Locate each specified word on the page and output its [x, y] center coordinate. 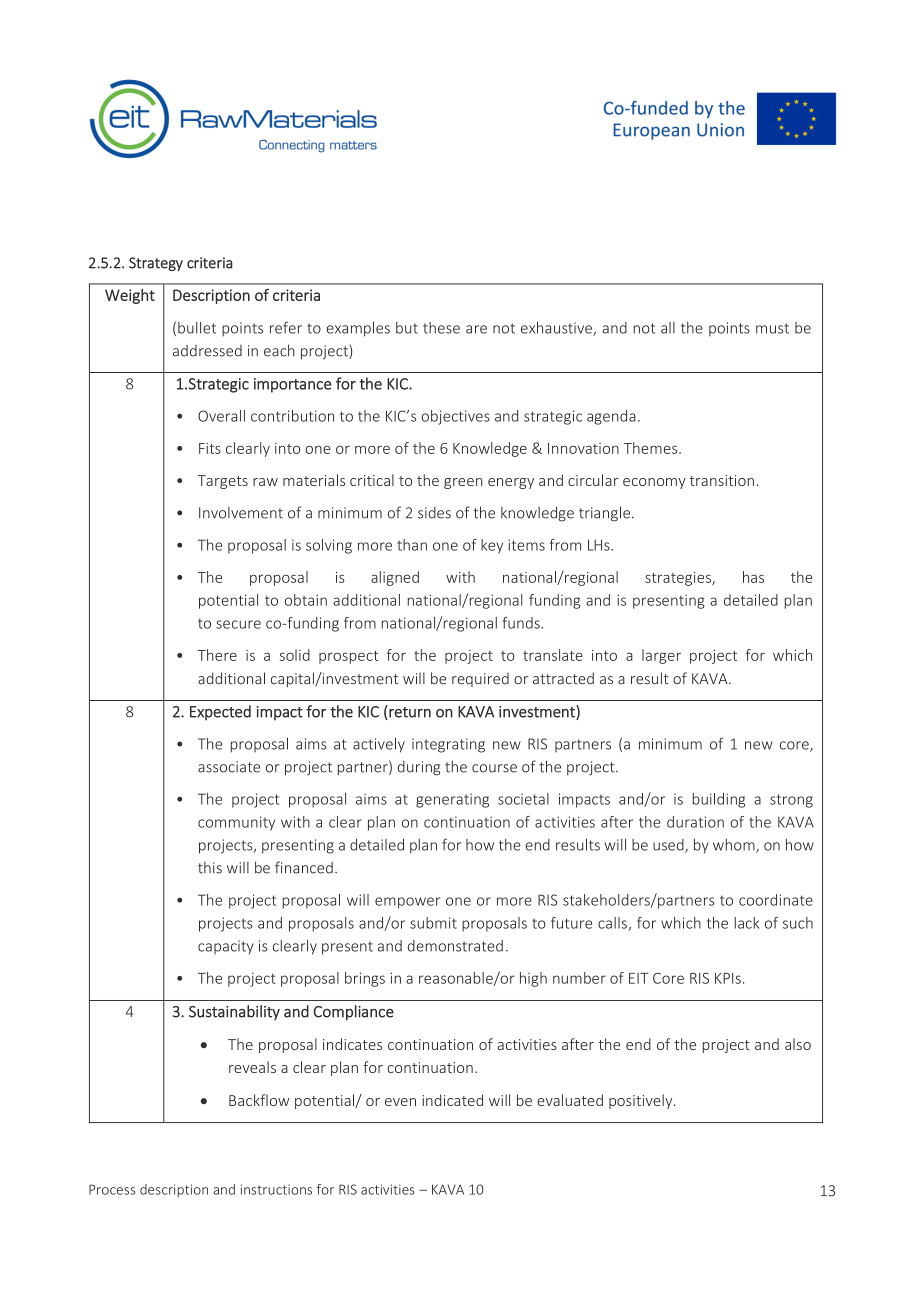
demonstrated [455, 946]
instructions [276, 1189]
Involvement [241, 513]
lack [747, 923]
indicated [452, 1100]
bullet [197, 328]
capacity [226, 947]
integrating [448, 745]
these [441, 328]
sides [434, 513]
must [772, 328]
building [719, 800]
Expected [220, 713]
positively [642, 1101]
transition [722, 480]
